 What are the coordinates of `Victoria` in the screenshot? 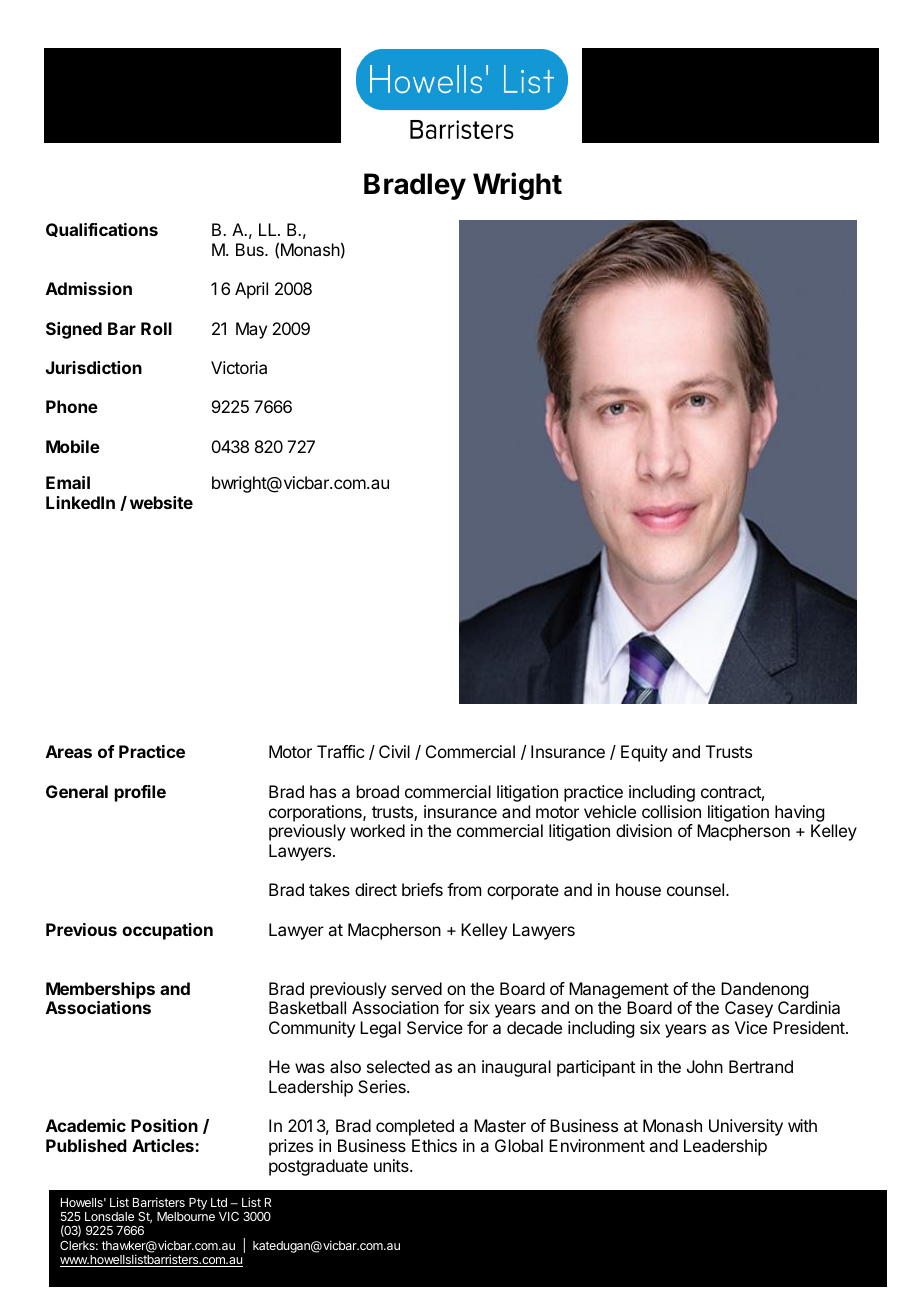 It's located at (239, 367).
